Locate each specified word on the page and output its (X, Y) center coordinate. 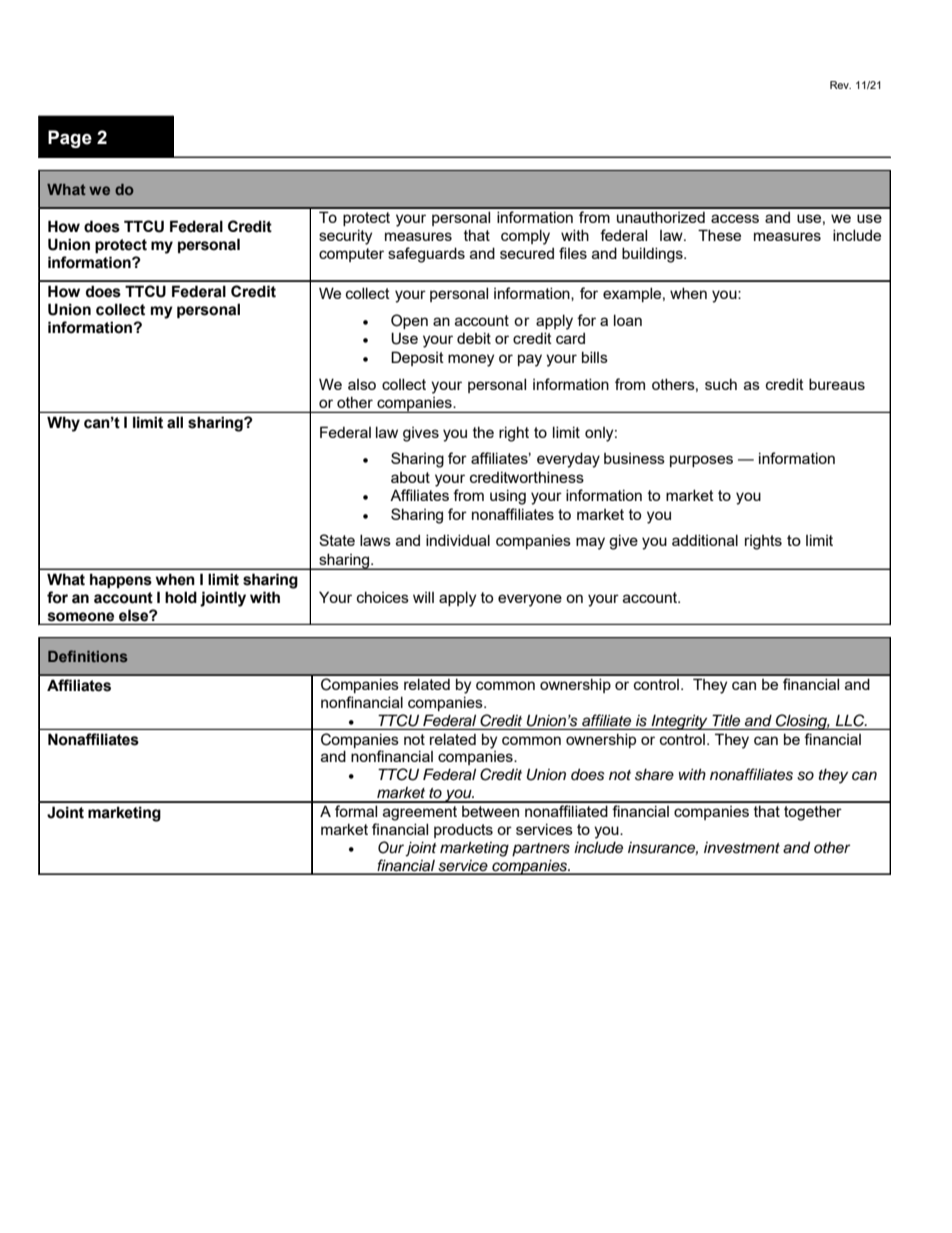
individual (458, 540)
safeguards (426, 255)
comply (525, 237)
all (175, 422)
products (463, 831)
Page (70, 139)
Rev (840, 85)
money (471, 360)
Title (726, 720)
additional (705, 540)
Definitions (88, 656)
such (721, 384)
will (423, 597)
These (719, 235)
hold (181, 597)
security (345, 237)
